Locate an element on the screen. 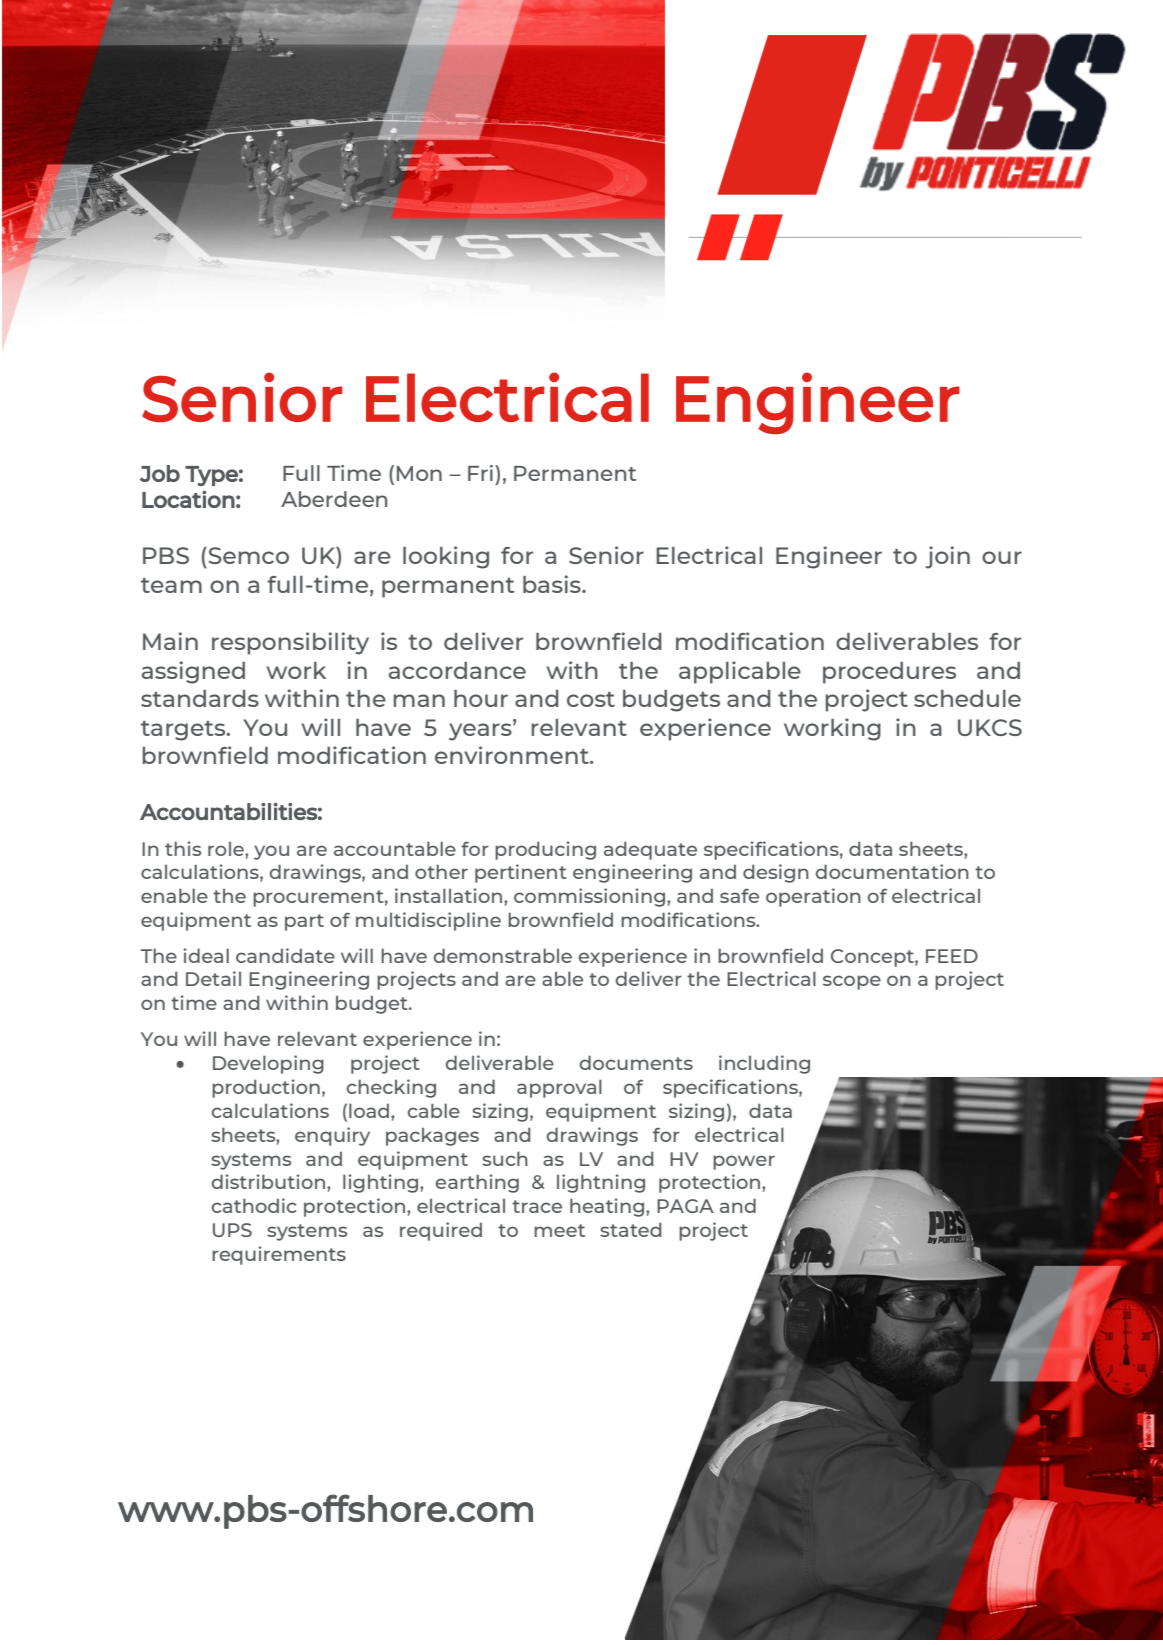 The image size is (1163, 1645). cost is located at coordinates (591, 699).
